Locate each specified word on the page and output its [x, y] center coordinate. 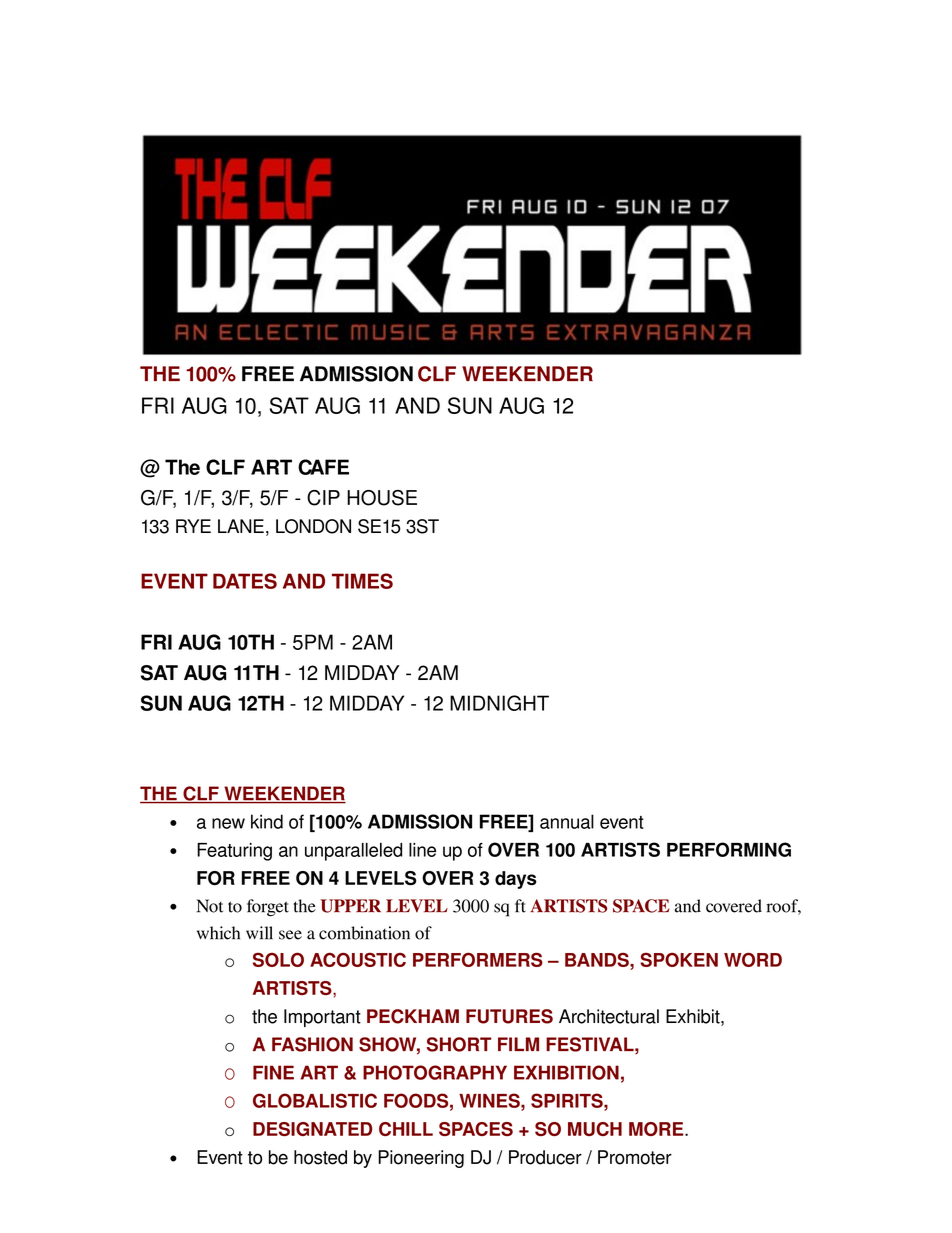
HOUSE [382, 498]
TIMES [362, 581]
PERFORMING [729, 849]
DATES [245, 581]
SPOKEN [679, 960]
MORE [657, 1129]
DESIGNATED [312, 1129]
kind [267, 821]
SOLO [278, 959]
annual [567, 821]
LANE [241, 526]
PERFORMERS [478, 959]
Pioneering [421, 1159]
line [422, 850]
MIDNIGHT [499, 703]
